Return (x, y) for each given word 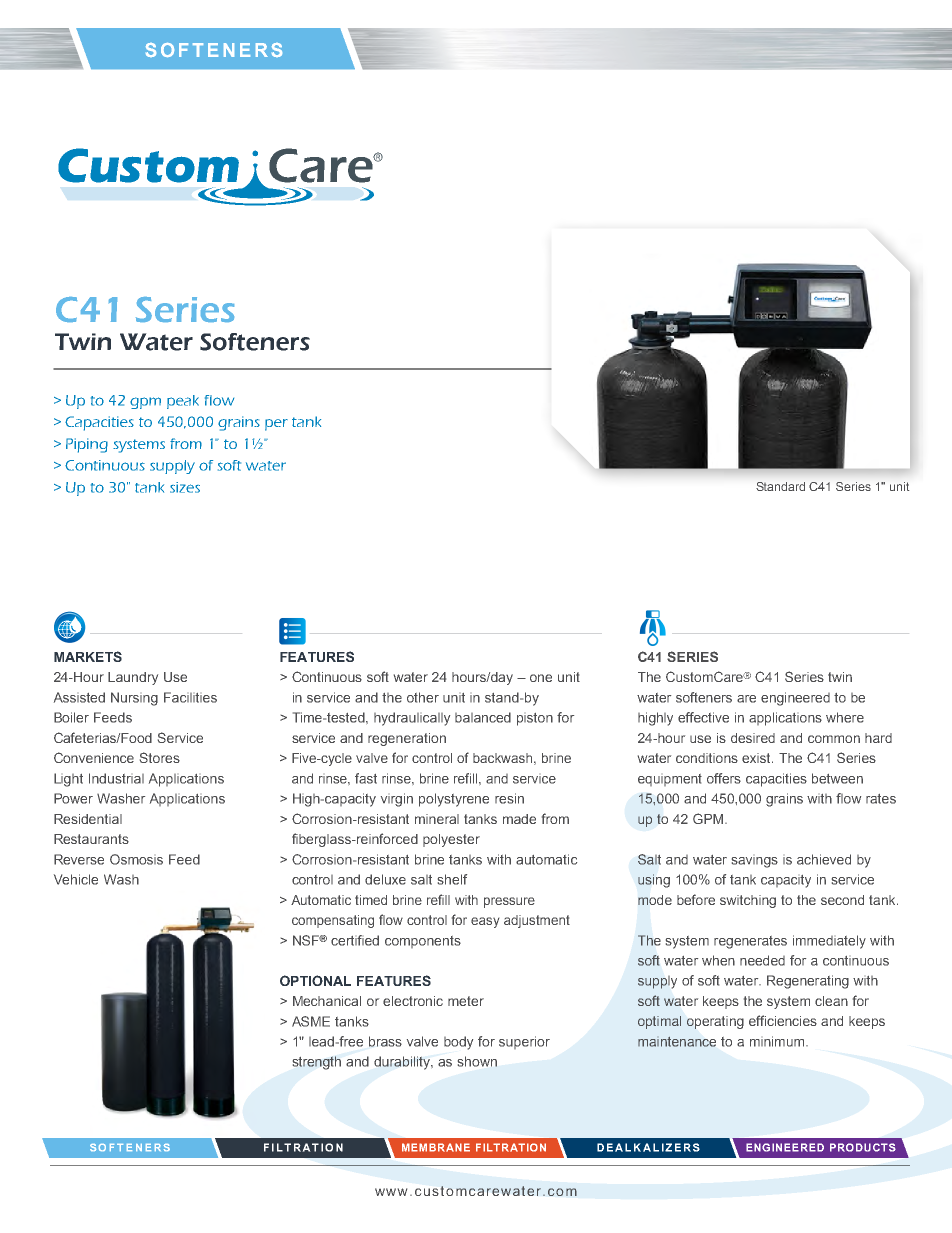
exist (757, 758)
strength (317, 1063)
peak (183, 402)
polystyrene (454, 800)
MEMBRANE (436, 1147)
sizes (185, 487)
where (845, 717)
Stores (160, 757)
